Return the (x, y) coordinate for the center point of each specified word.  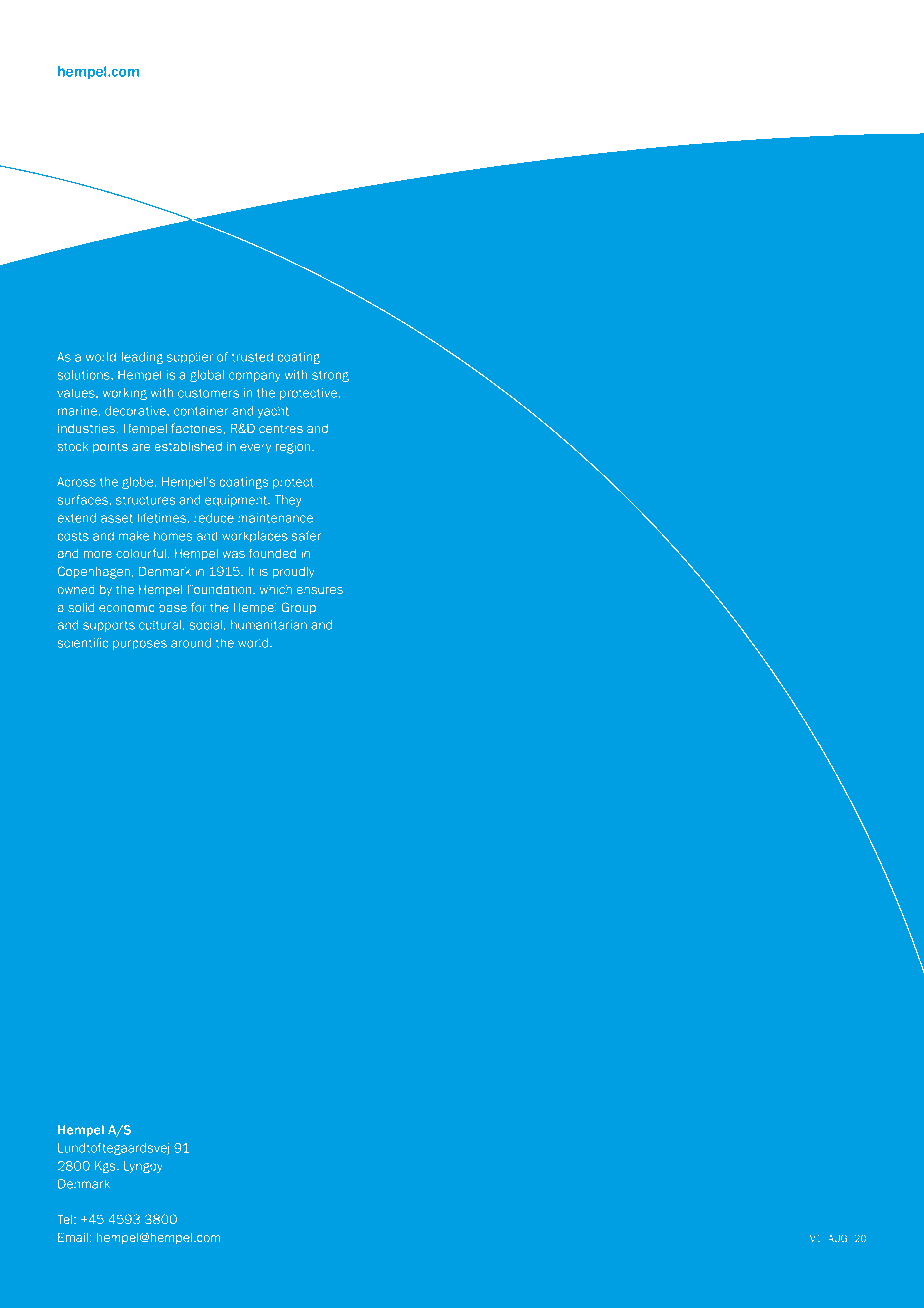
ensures (320, 590)
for (198, 607)
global (207, 376)
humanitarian (269, 625)
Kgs (106, 1167)
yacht (273, 412)
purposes (140, 645)
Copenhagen (94, 572)
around (191, 643)
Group (298, 608)
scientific (83, 643)
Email (73, 1237)
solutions (85, 375)
